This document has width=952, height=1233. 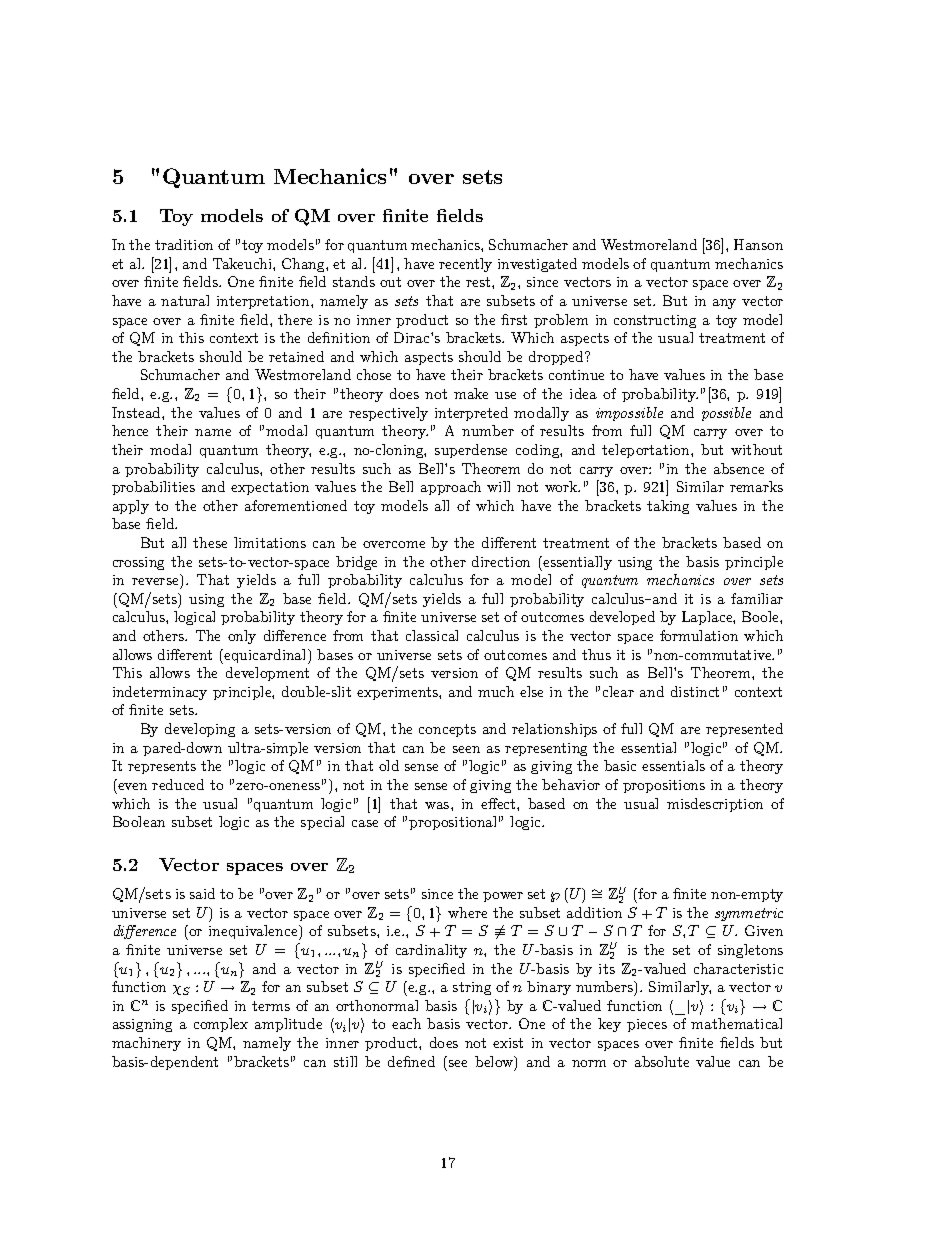 I want to click on recently, so click(x=465, y=265).
